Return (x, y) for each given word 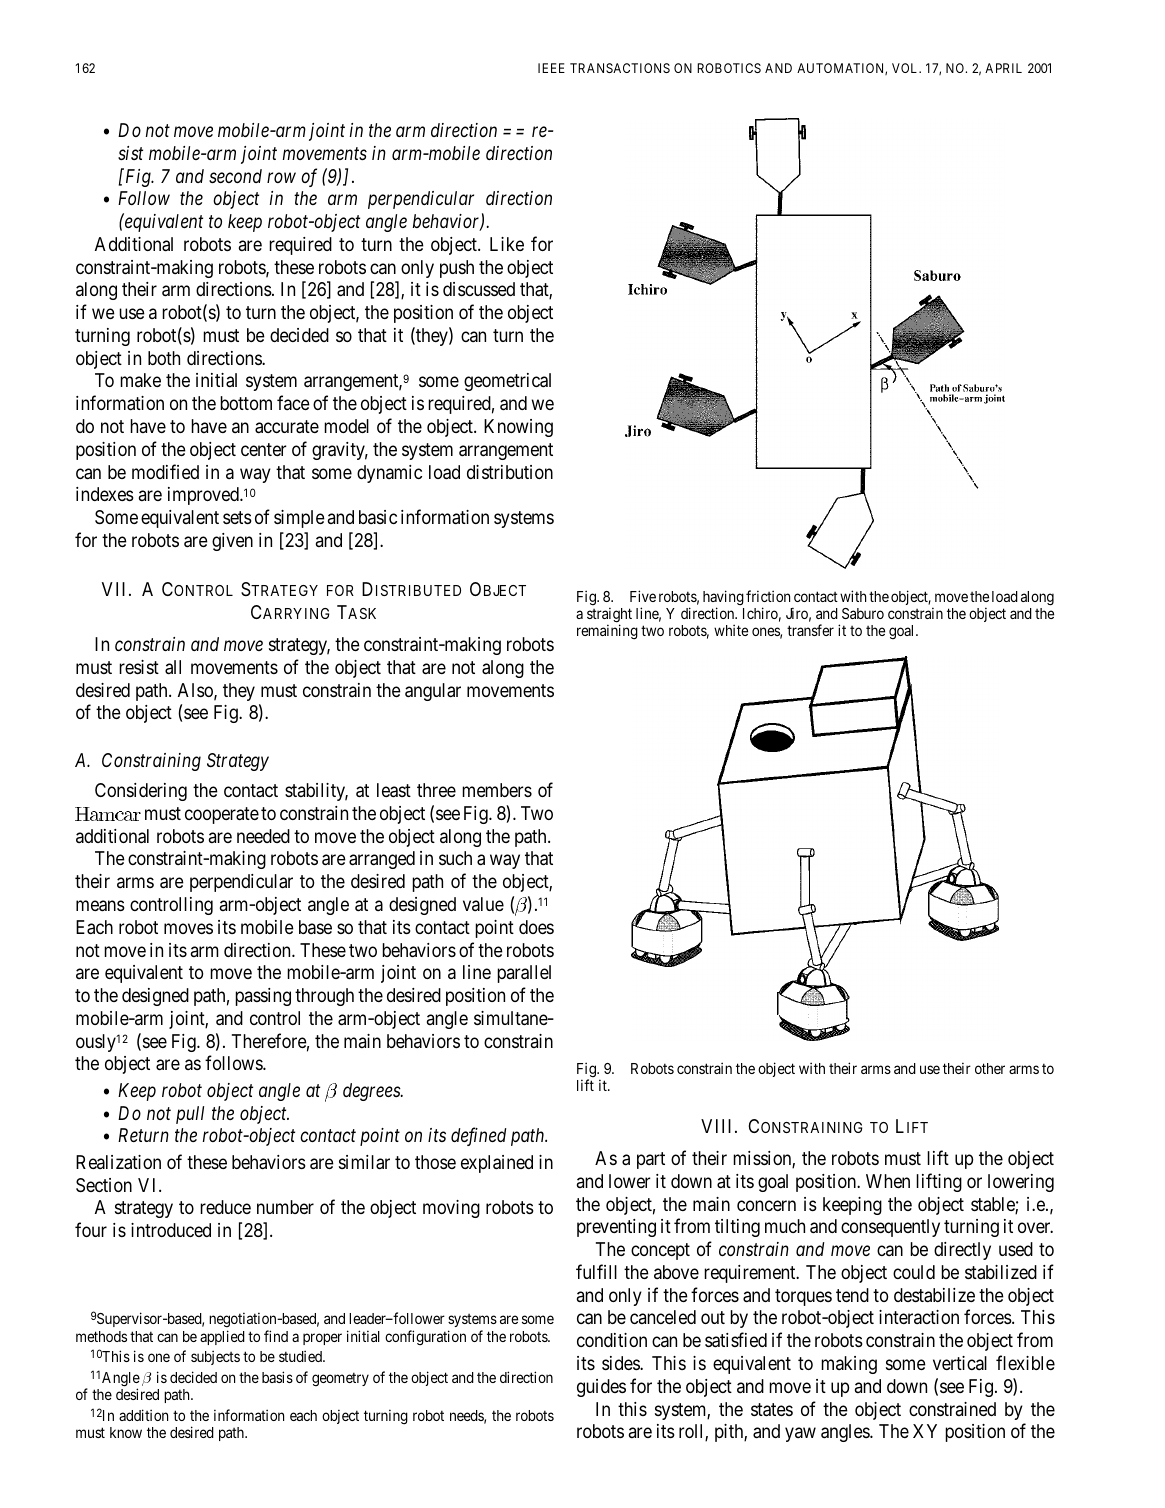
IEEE (551, 68)
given (232, 542)
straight (609, 616)
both (164, 358)
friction (768, 596)
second (235, 176)
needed (263, 836)
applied (222, 1337)
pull (190, 1115)
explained (497, 1164)
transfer (810, 630)
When (888, 1181)
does (536, 927)
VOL (906, 68)
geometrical (507, 382)
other (990, 1068)
